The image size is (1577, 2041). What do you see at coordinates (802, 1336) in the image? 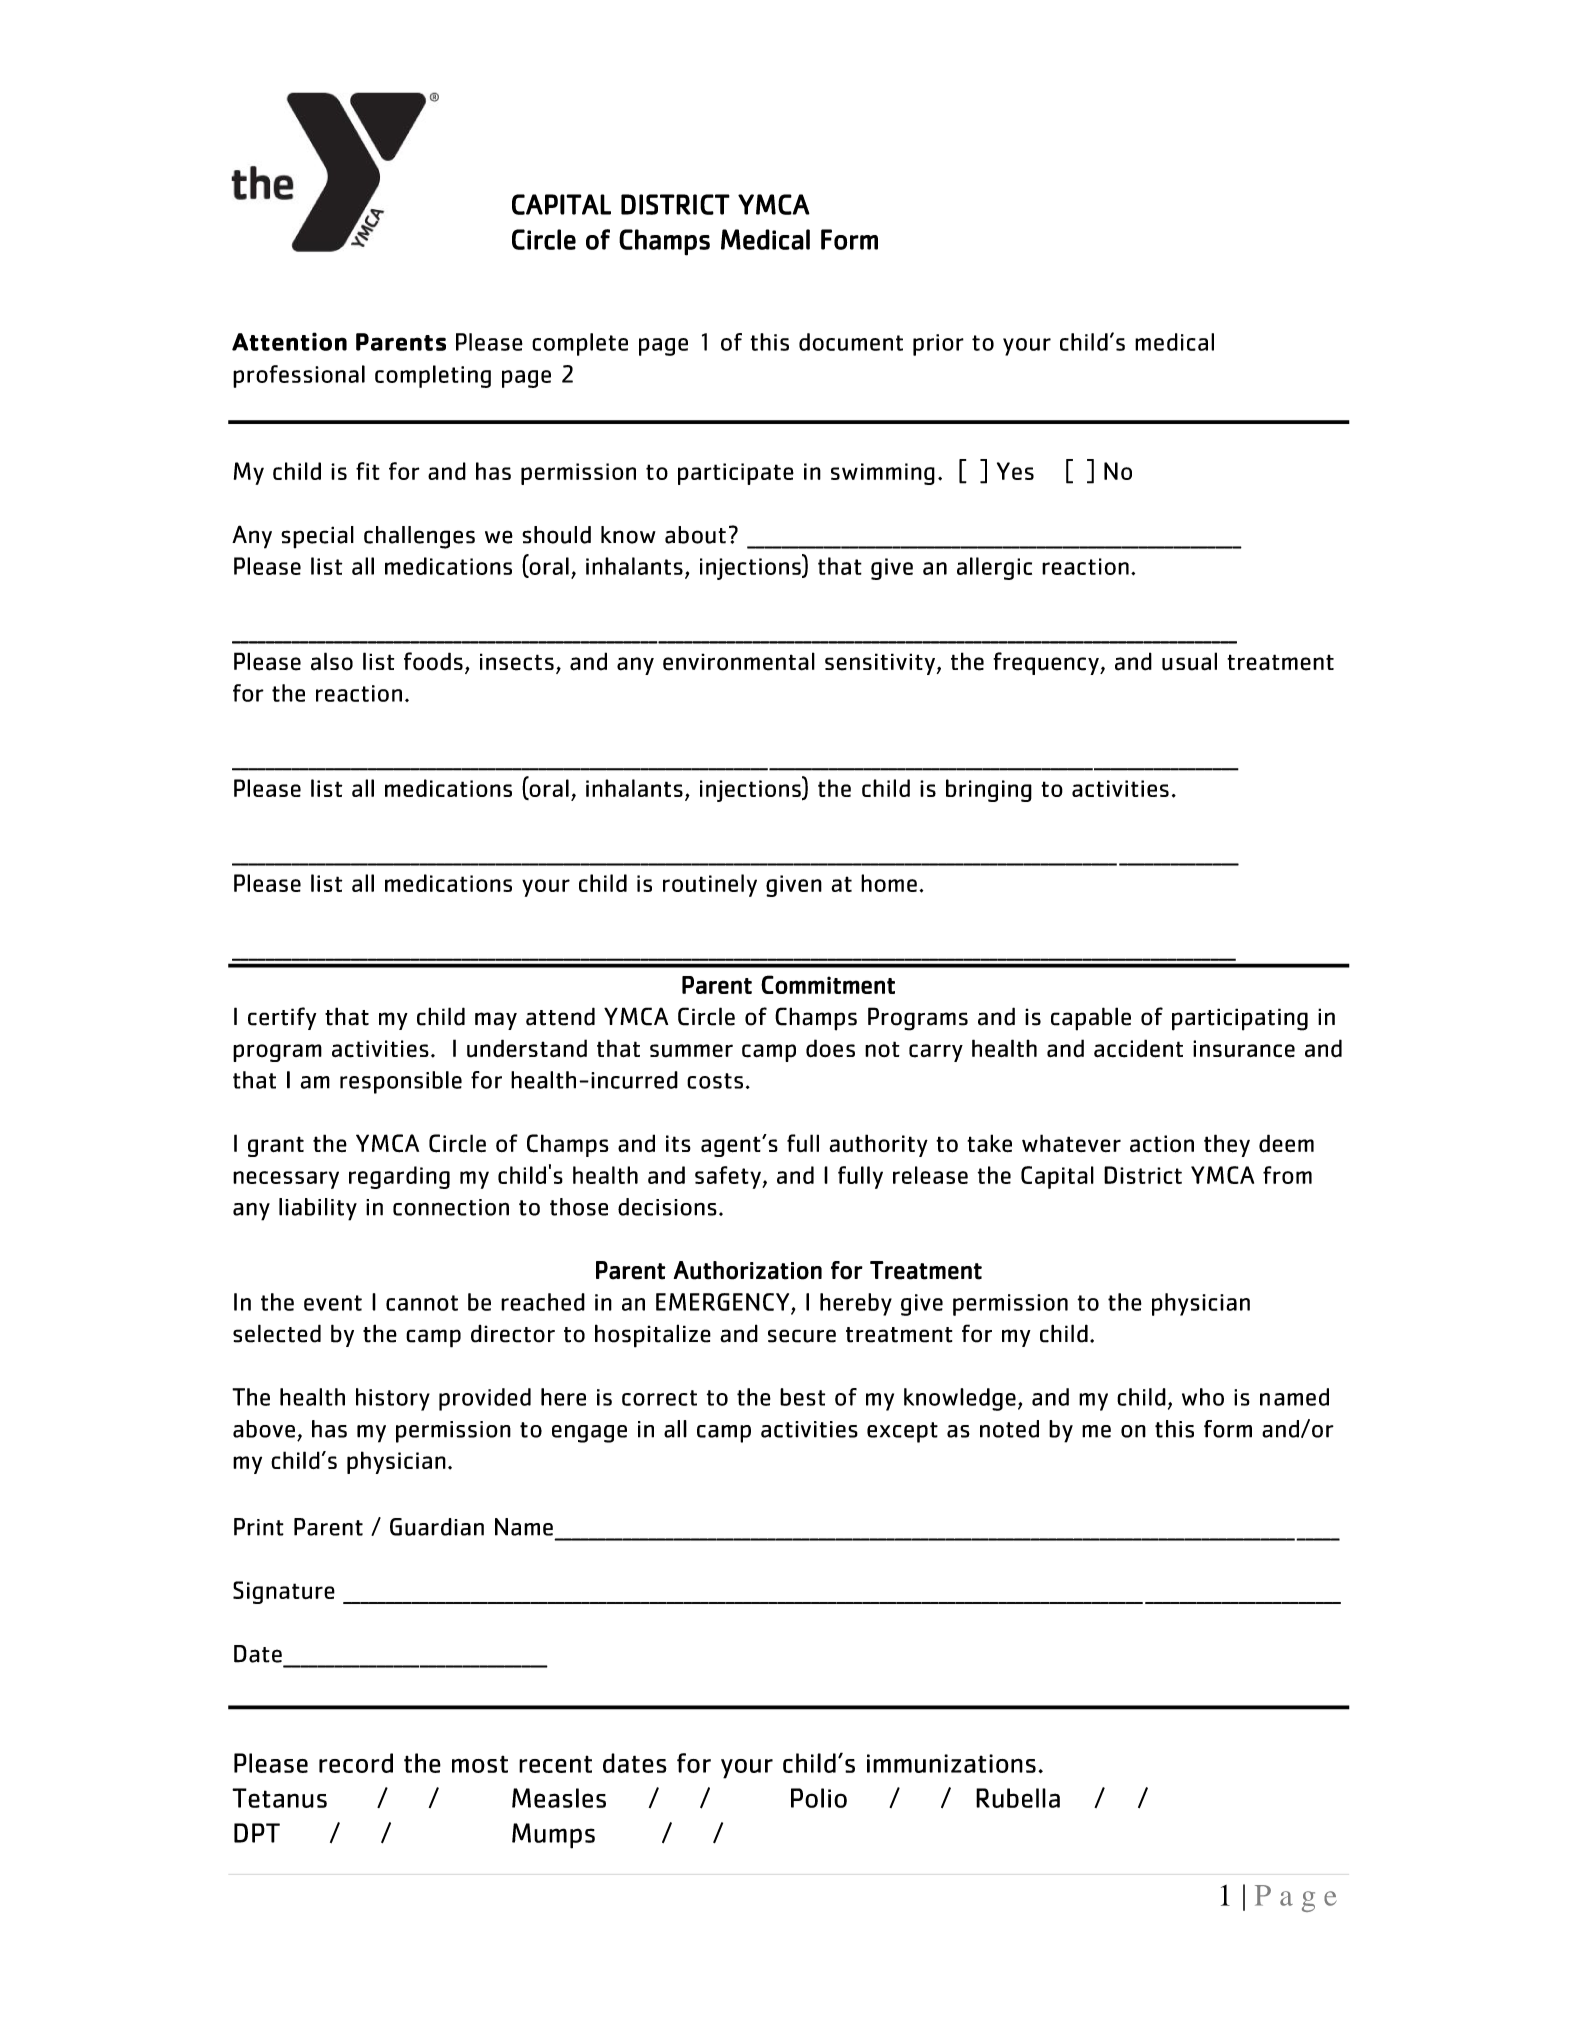
I see `secure` at bounding box center [802, 1336].
